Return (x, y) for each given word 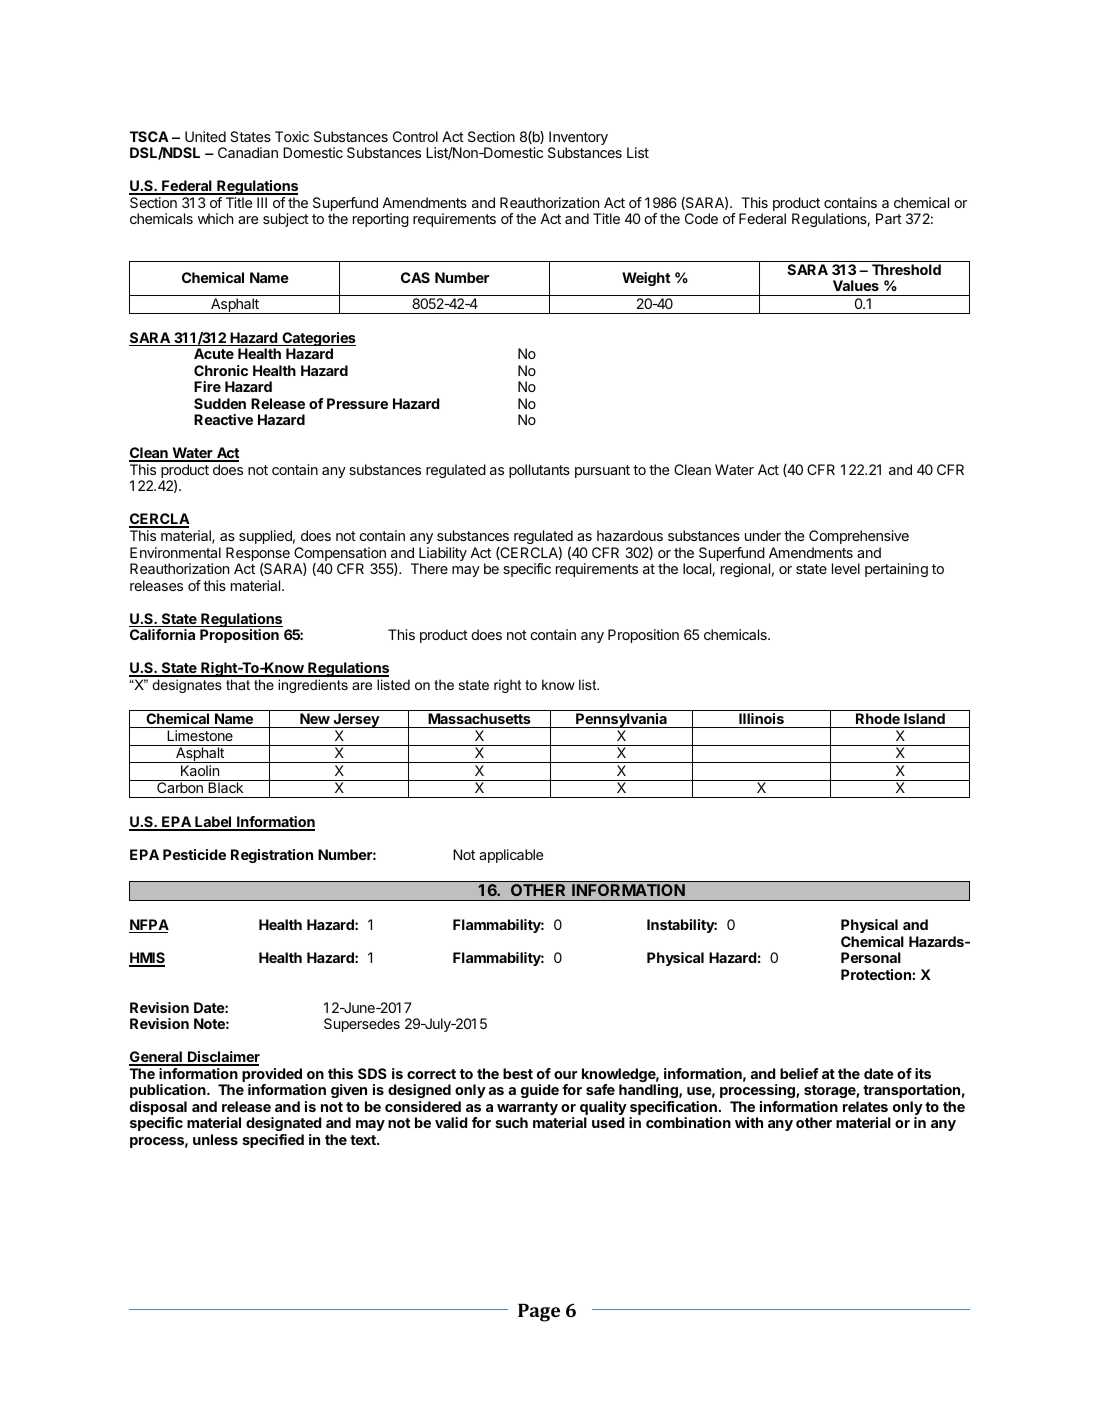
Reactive (223, 419)
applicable (511, 856)
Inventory (578, 139)
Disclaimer (223, 1058)
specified (273, 1141)
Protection (877, 974)
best (518, 1073)
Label (213, 823)
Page (539, 1312)
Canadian (248, 152)
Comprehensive (859, 537)
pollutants (539, 471)
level (846, 568)
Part (889, 218)
